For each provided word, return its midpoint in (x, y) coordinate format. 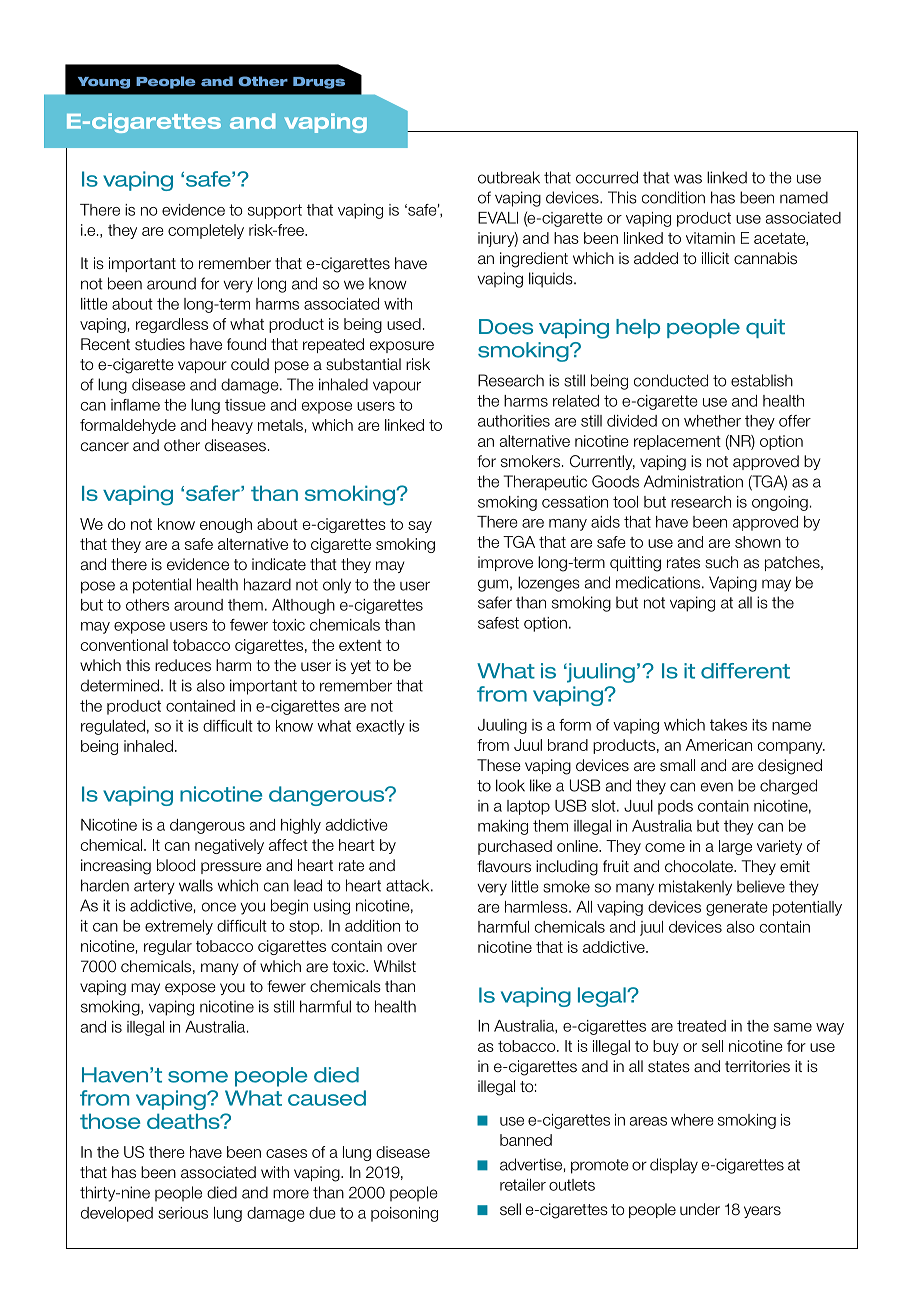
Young (104, 83)
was (688, 179)
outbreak (509, 177)
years (762, 1212)
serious (183, 1213)
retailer (523, 1185)
